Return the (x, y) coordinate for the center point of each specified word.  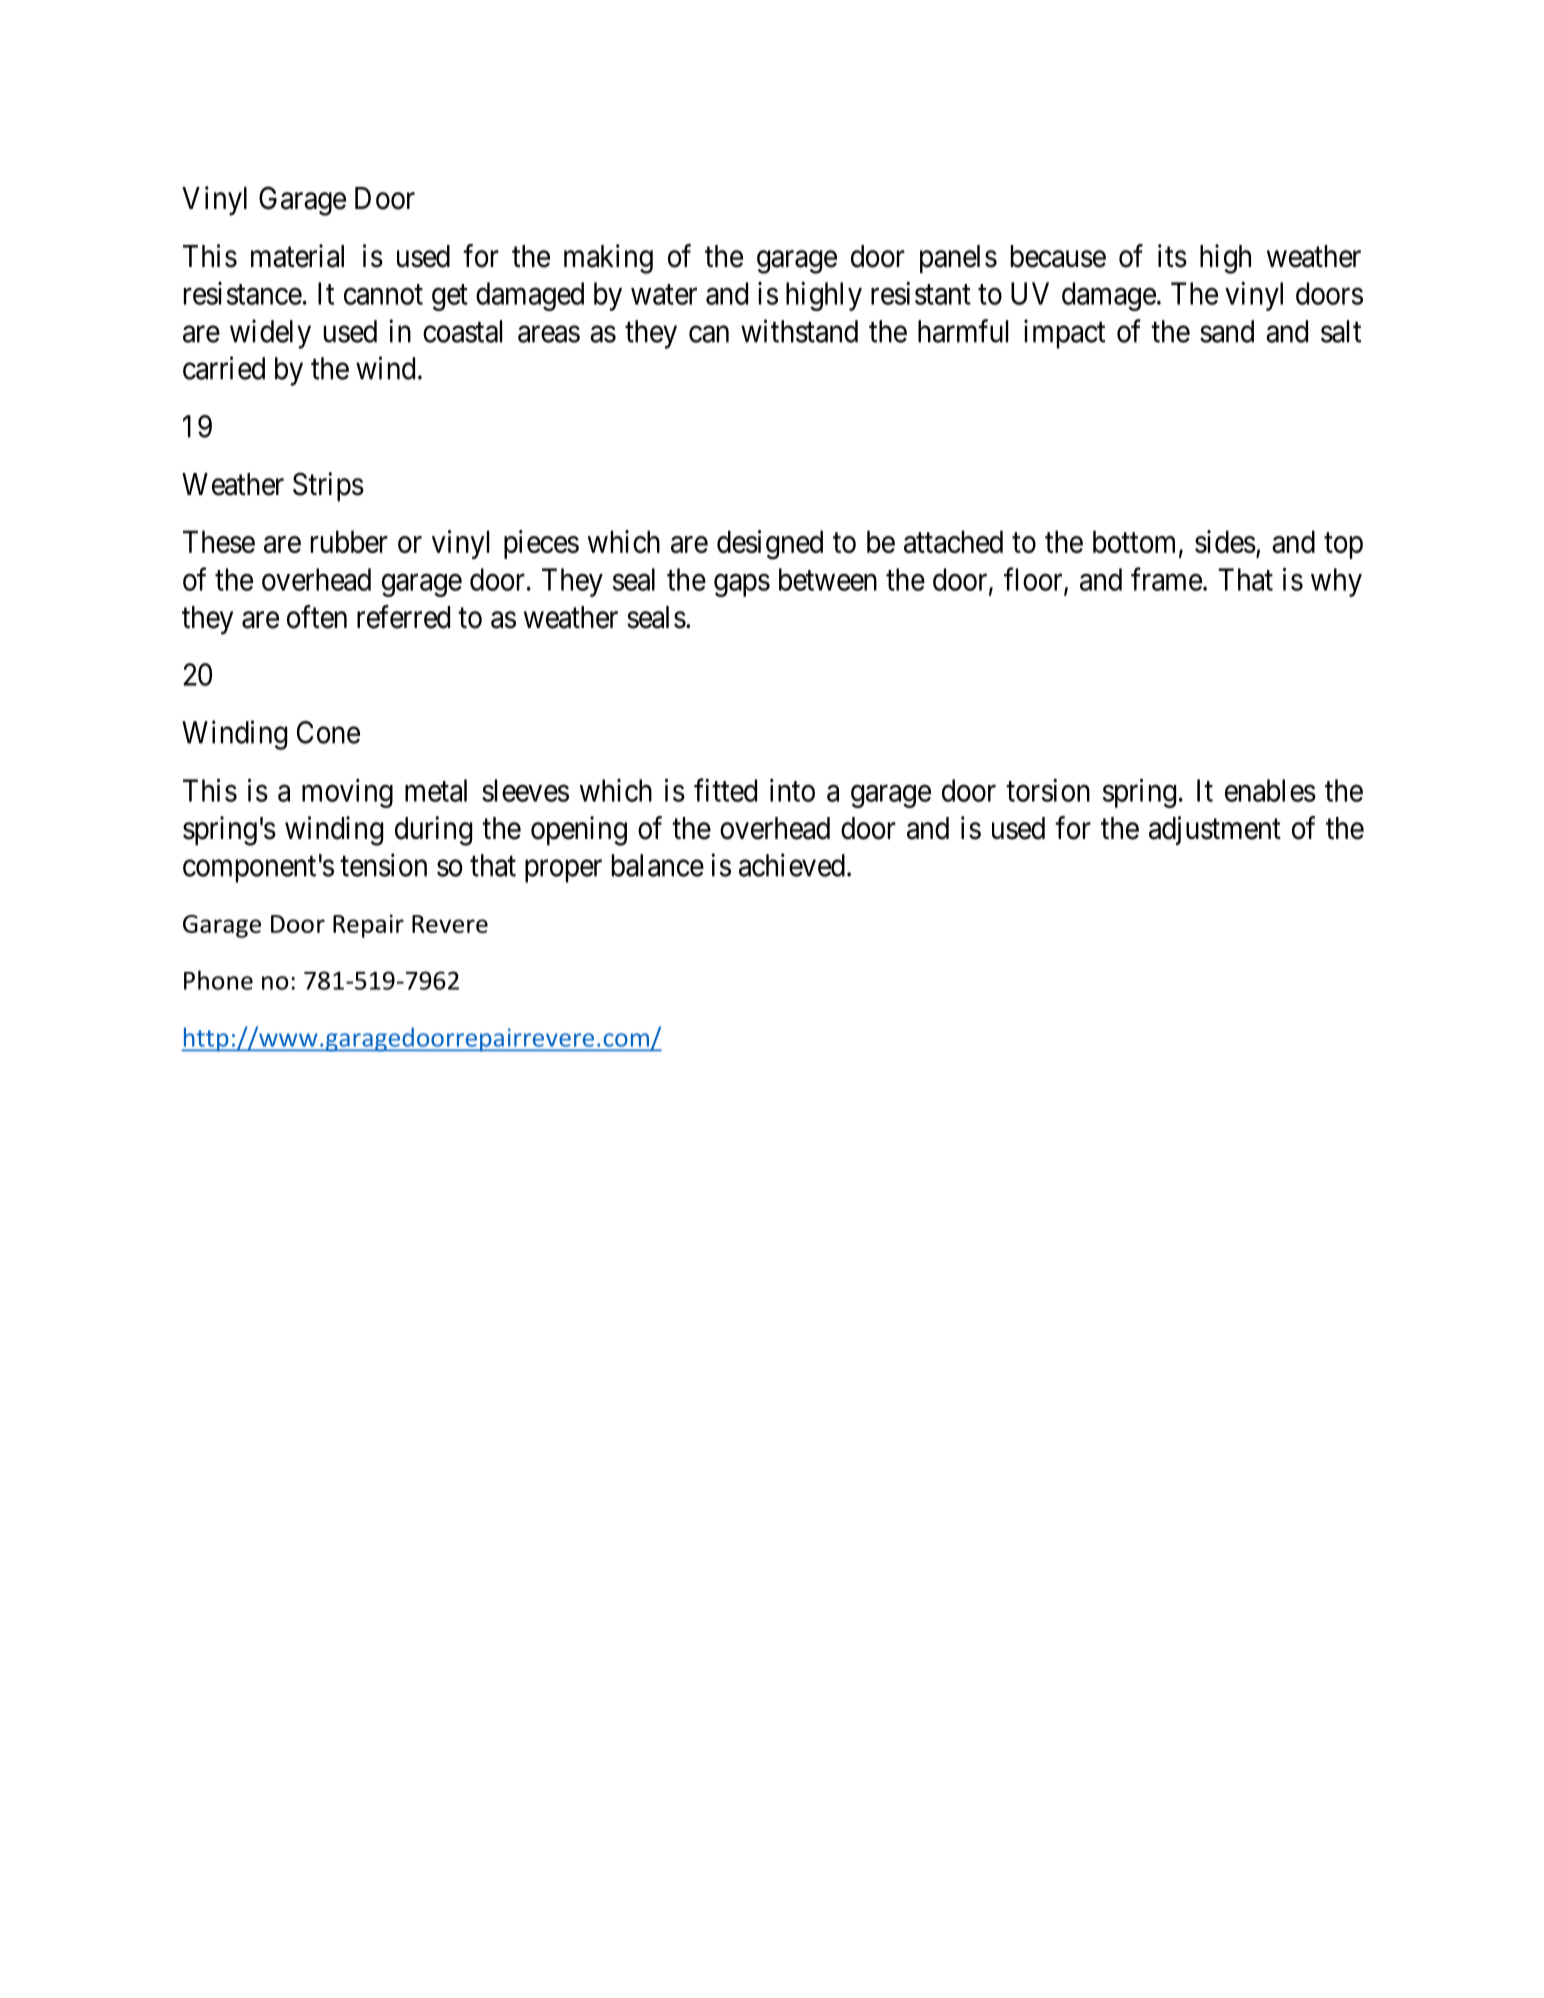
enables (1270, 790)
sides (1225, 541)
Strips (328, 486)
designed (770, 545)
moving (347, 793)
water (664, 295)
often (317, 617)
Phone (218, 980)
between (828, 579)
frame (1166, 579)
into (792, 790)
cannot (383, 295)
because (1058, 256)
